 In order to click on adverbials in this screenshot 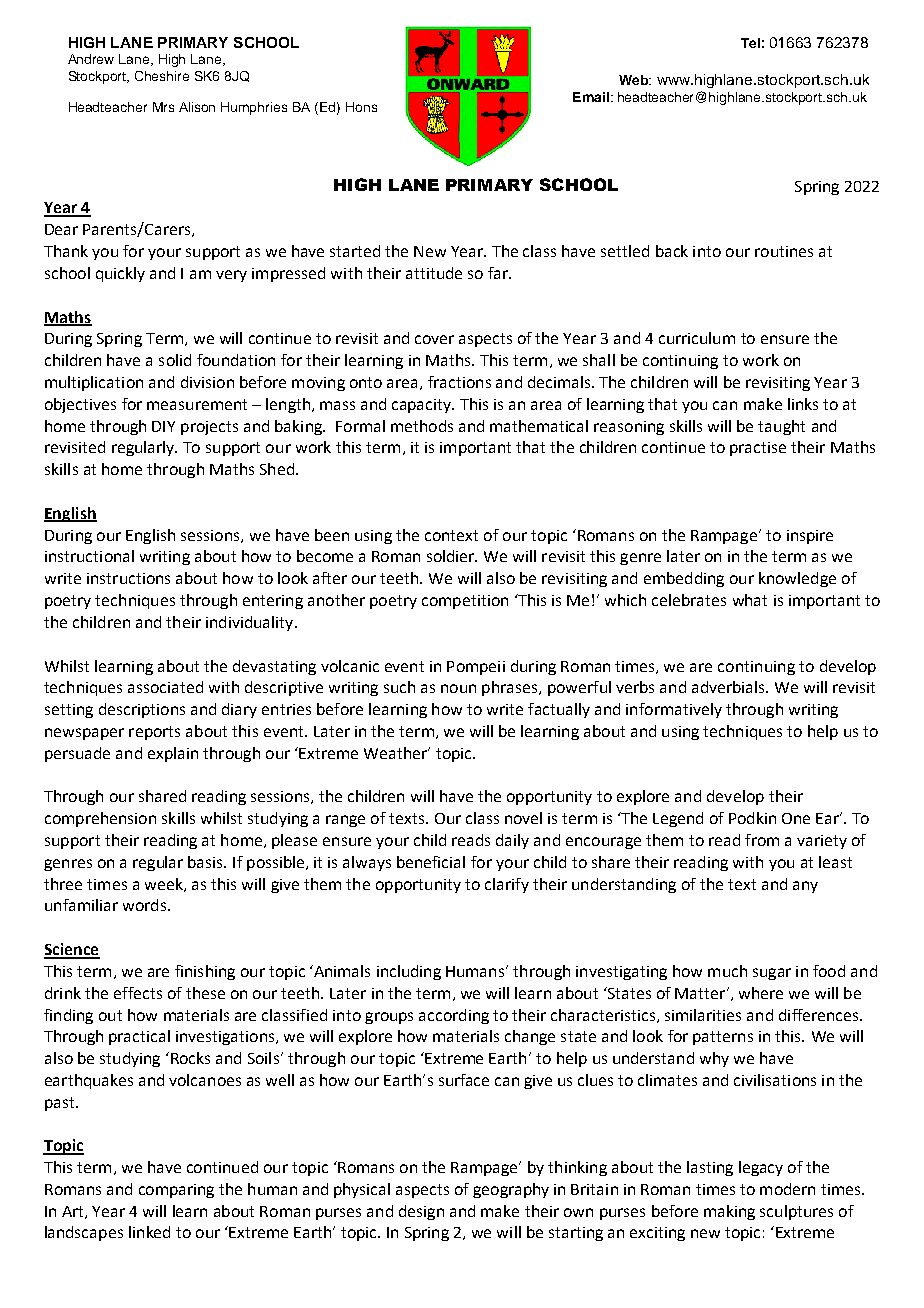, I will do `click(729, 687)`.
